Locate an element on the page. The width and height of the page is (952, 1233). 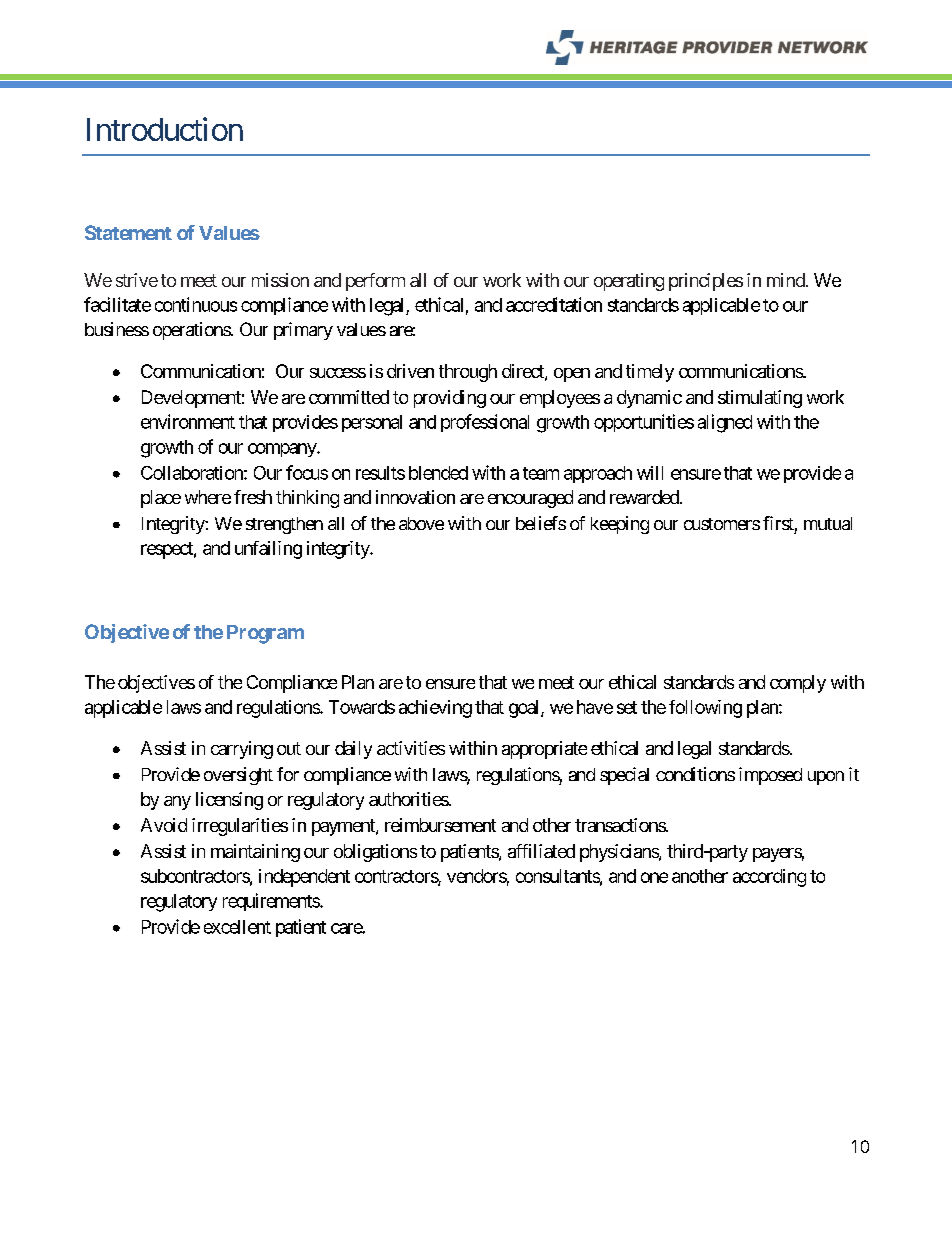
mutual is located at coordinates (828, 523).
